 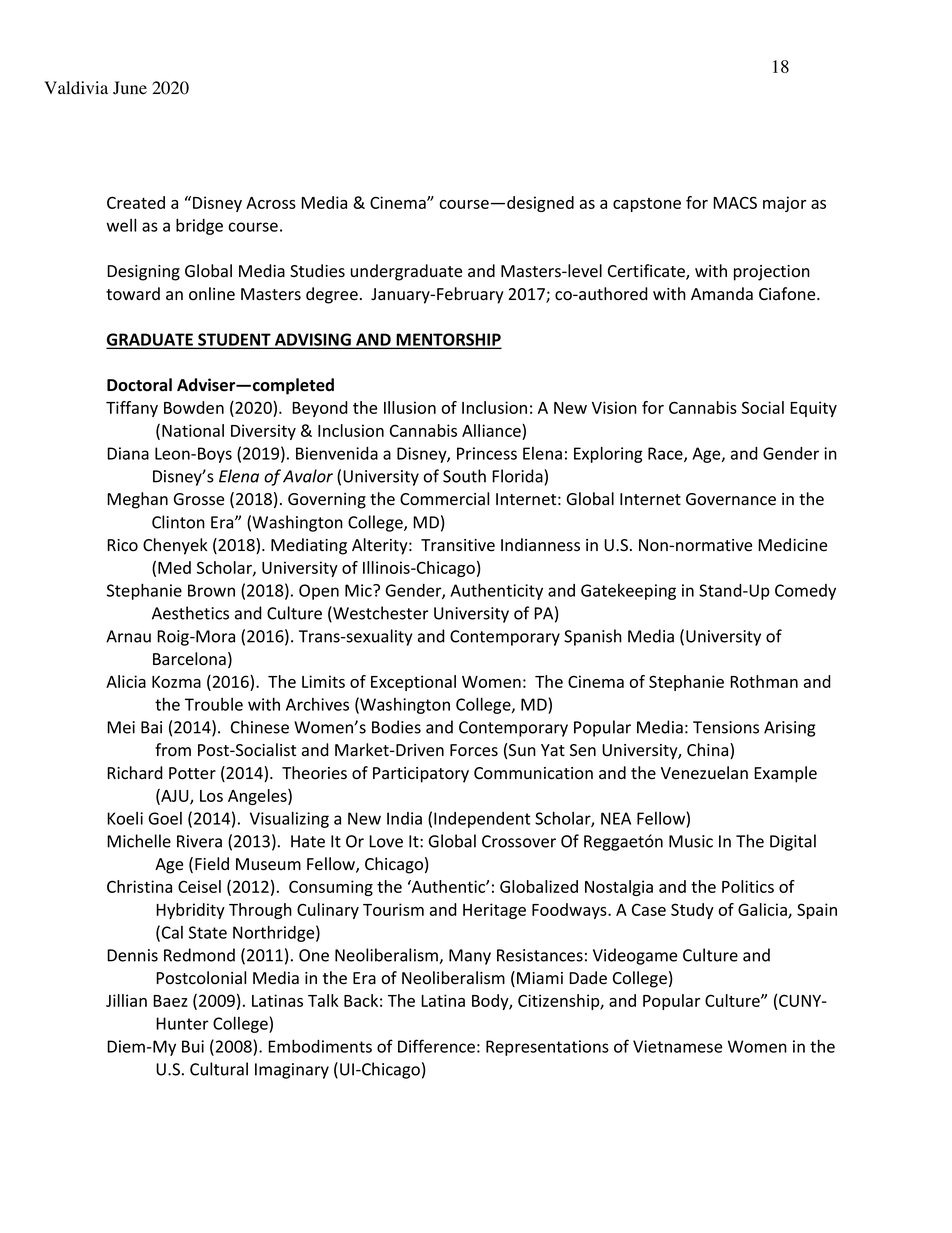 What do you see at coordinates (193, 1046) in the image?
I see `Bui` at bounding box center [193, 1046].
